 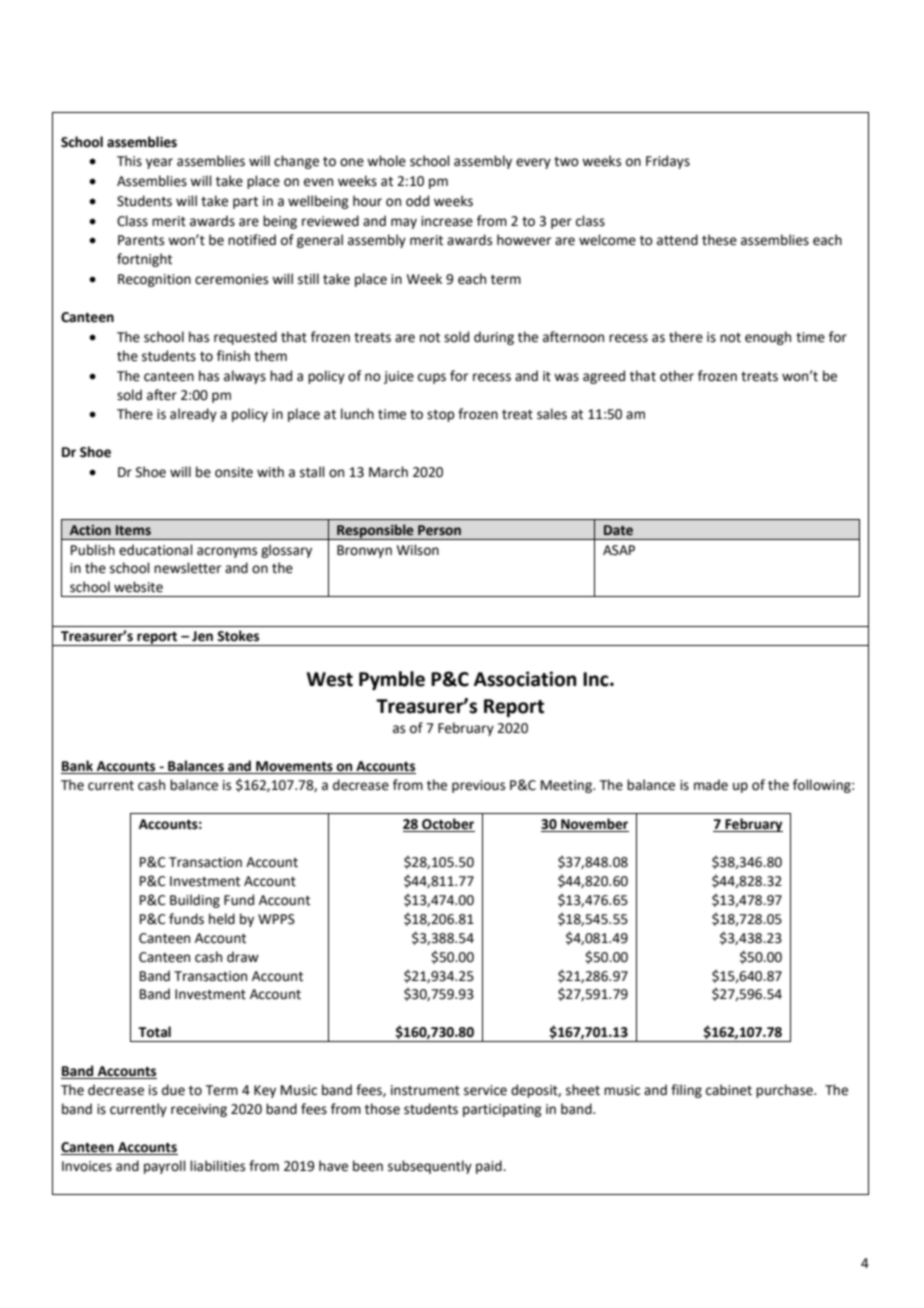 What do you see at coordinates (165, 1167) in the screenshot?
I see `payroll` at bounding box center [165, 1167].
